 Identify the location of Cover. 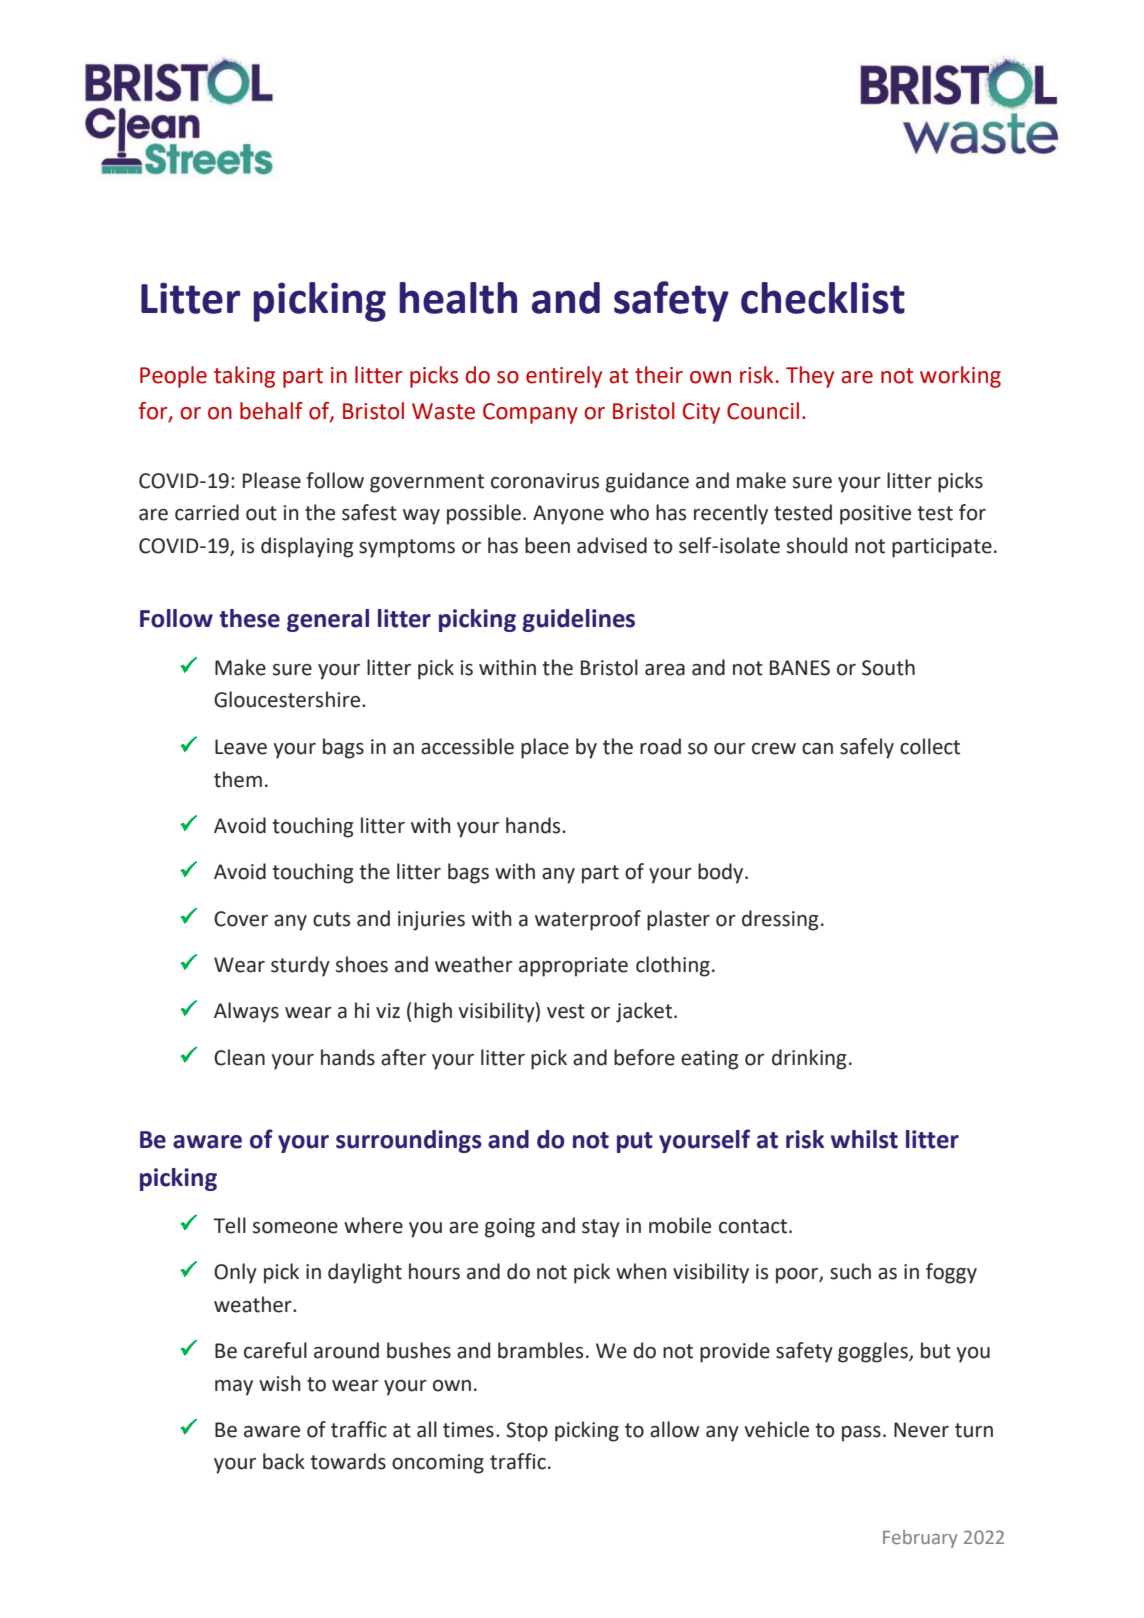
(241, 919).
